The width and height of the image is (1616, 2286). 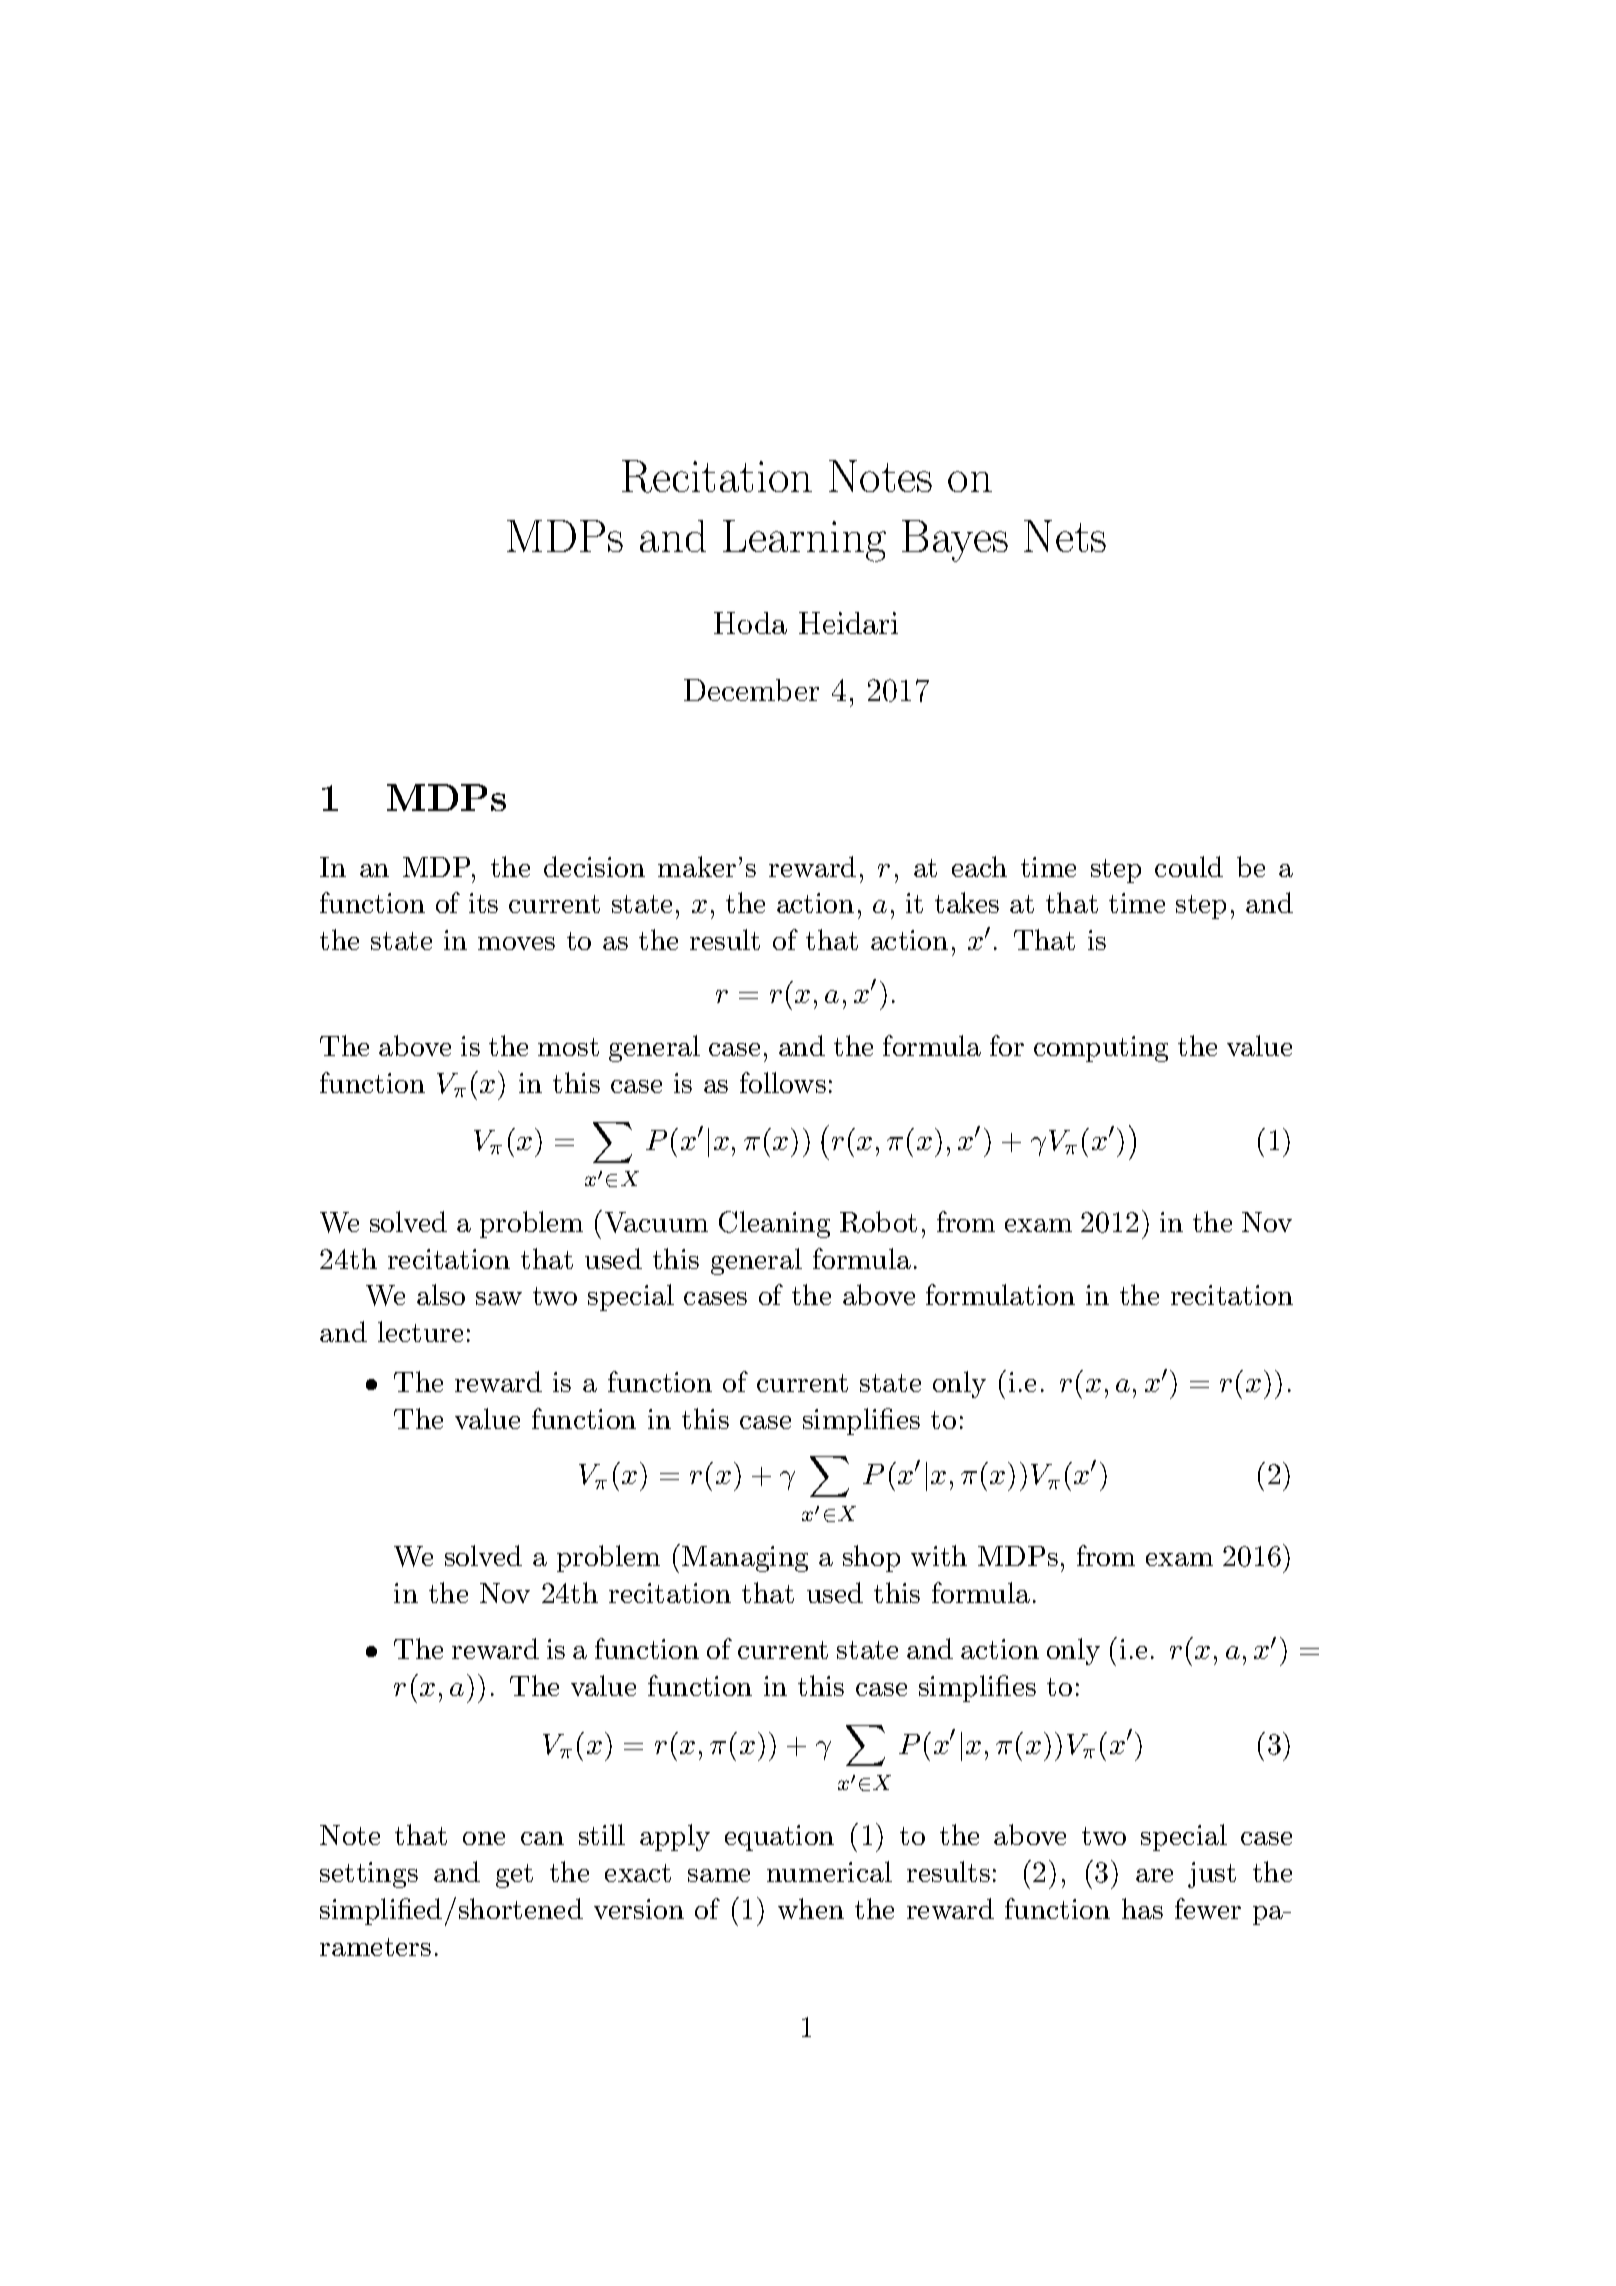 I want to click on equation, so click(x=779, y=1838).
